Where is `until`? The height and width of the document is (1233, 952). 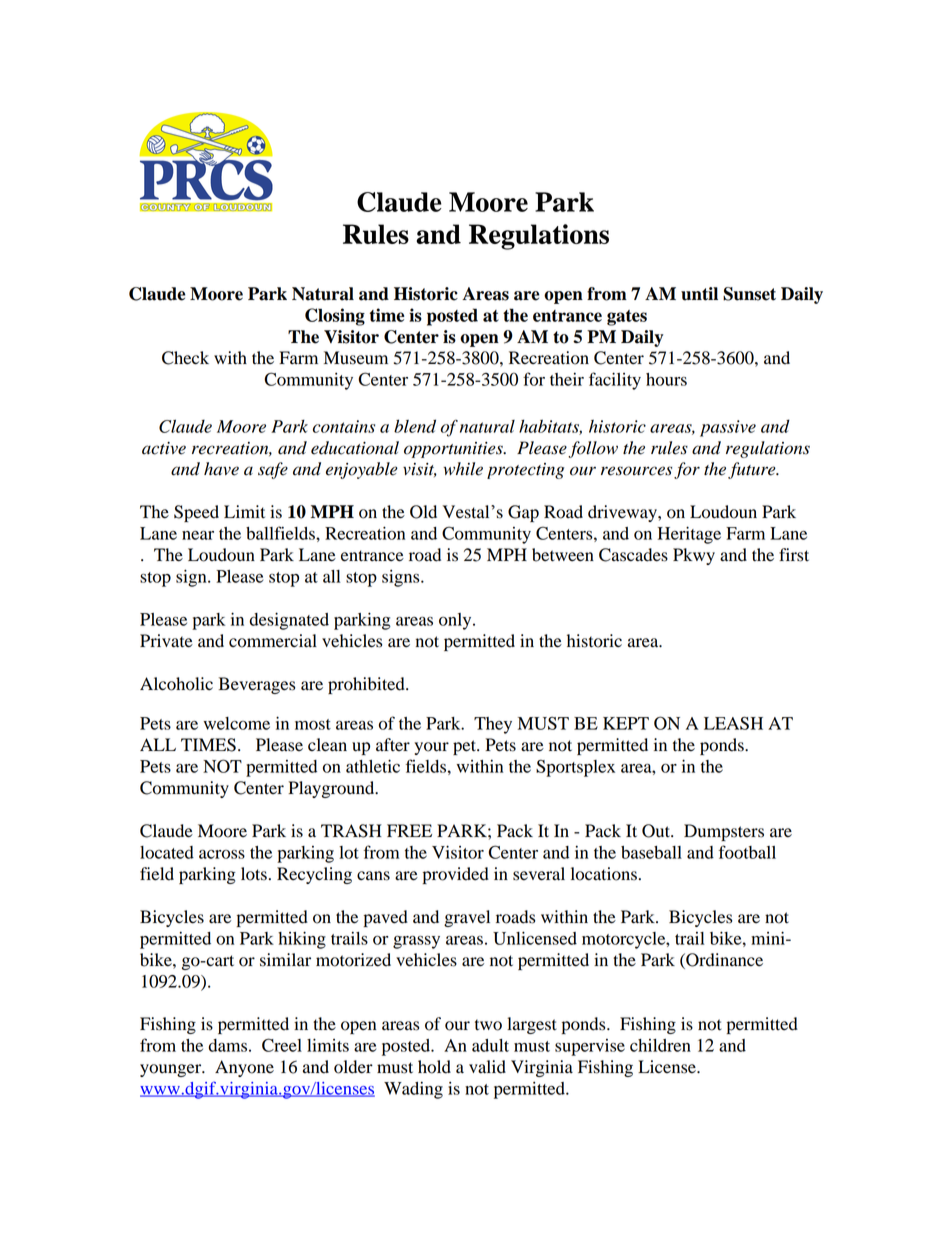
until is located at coordinates (699, 294).
